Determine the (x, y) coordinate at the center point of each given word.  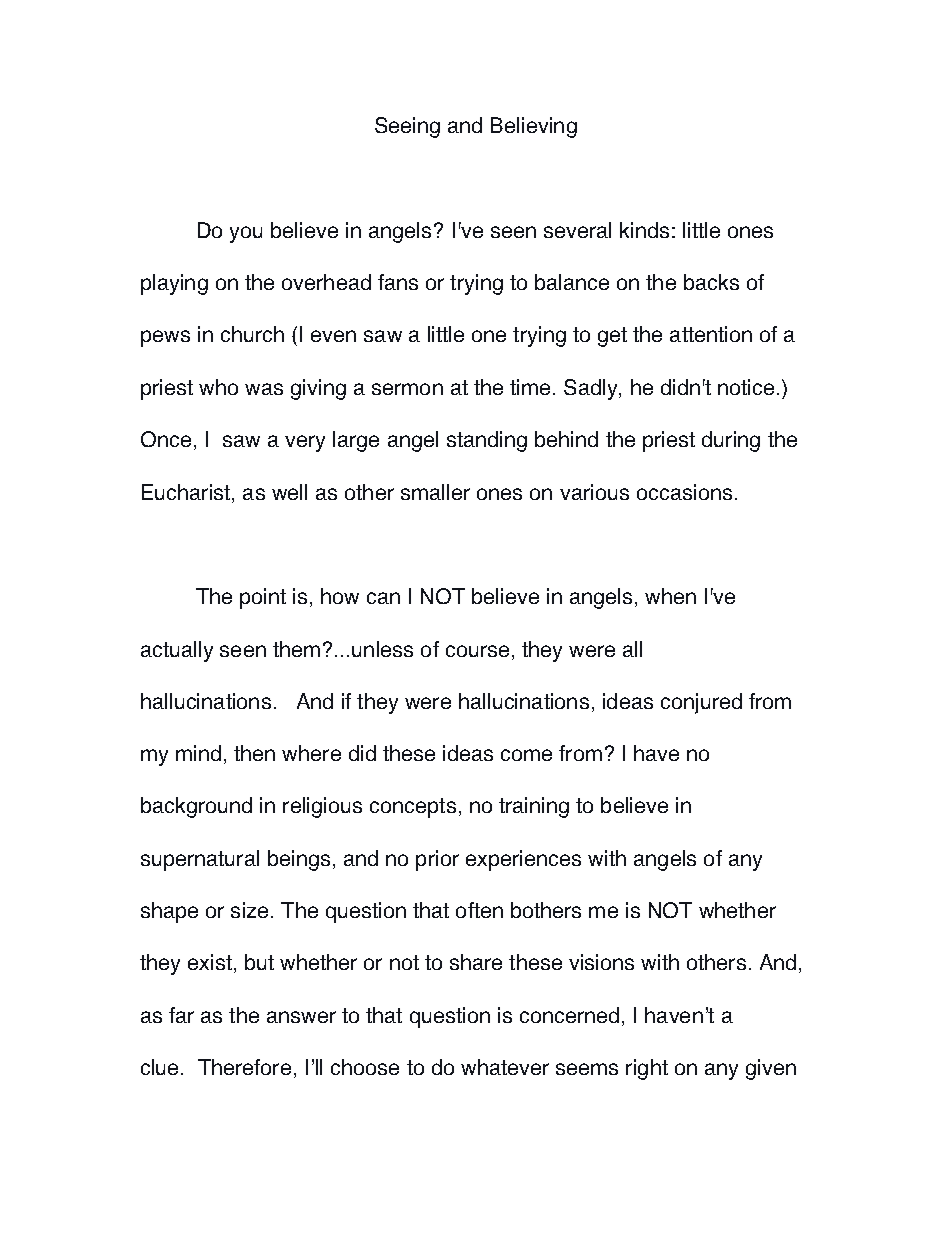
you (246, 234)
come (526, 755)
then (254, 753)
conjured (701, 703)
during (731, 441)
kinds (644, 230)
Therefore (244, 1067)
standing (487, 441)
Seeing (407, 127)
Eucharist (187, 493)
